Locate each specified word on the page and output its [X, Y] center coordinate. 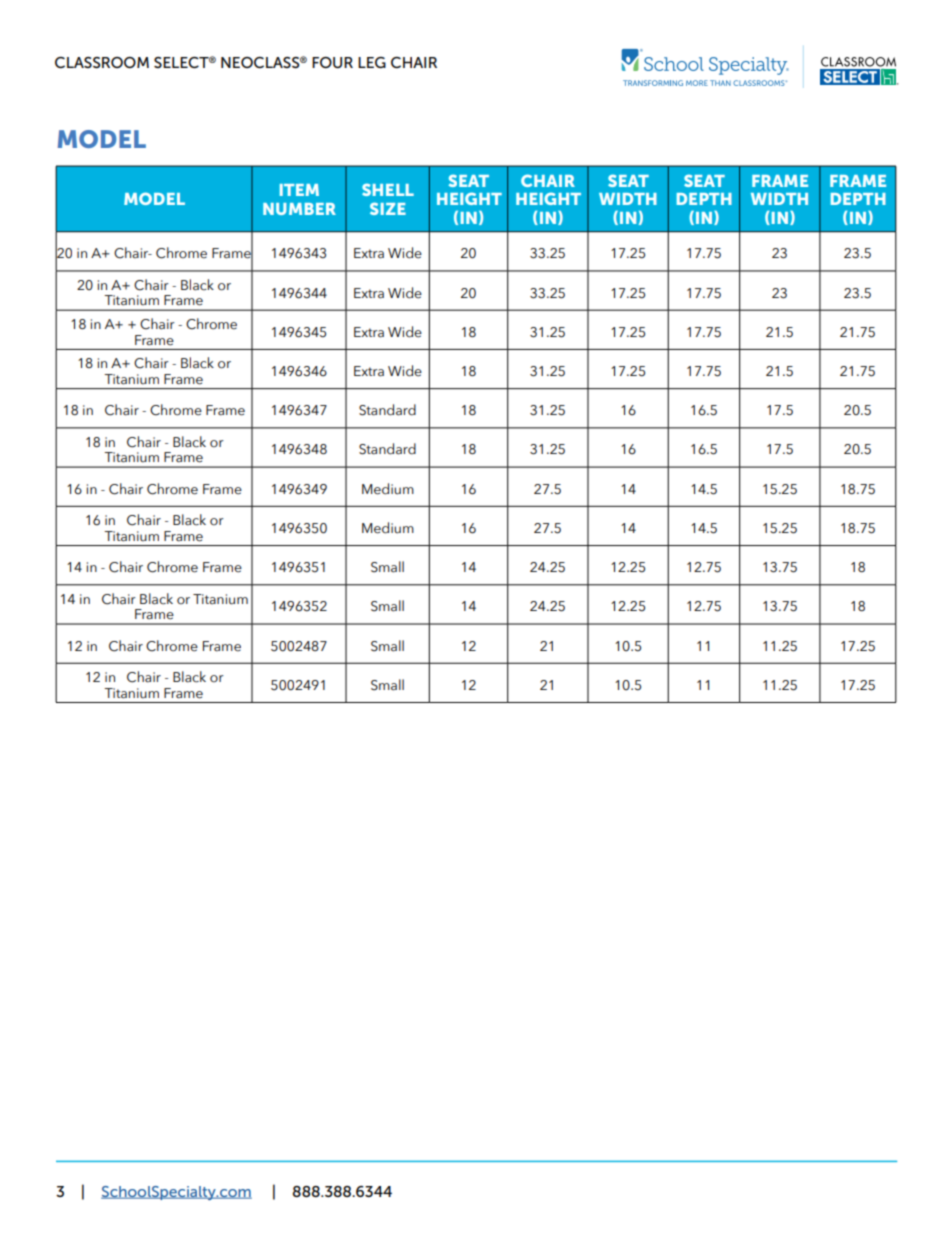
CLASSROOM [102, 62]
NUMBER [299, 209]
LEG [372, 62]
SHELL [388, 189]
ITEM [299, 190]
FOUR [332, 62]
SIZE [388, 208]
